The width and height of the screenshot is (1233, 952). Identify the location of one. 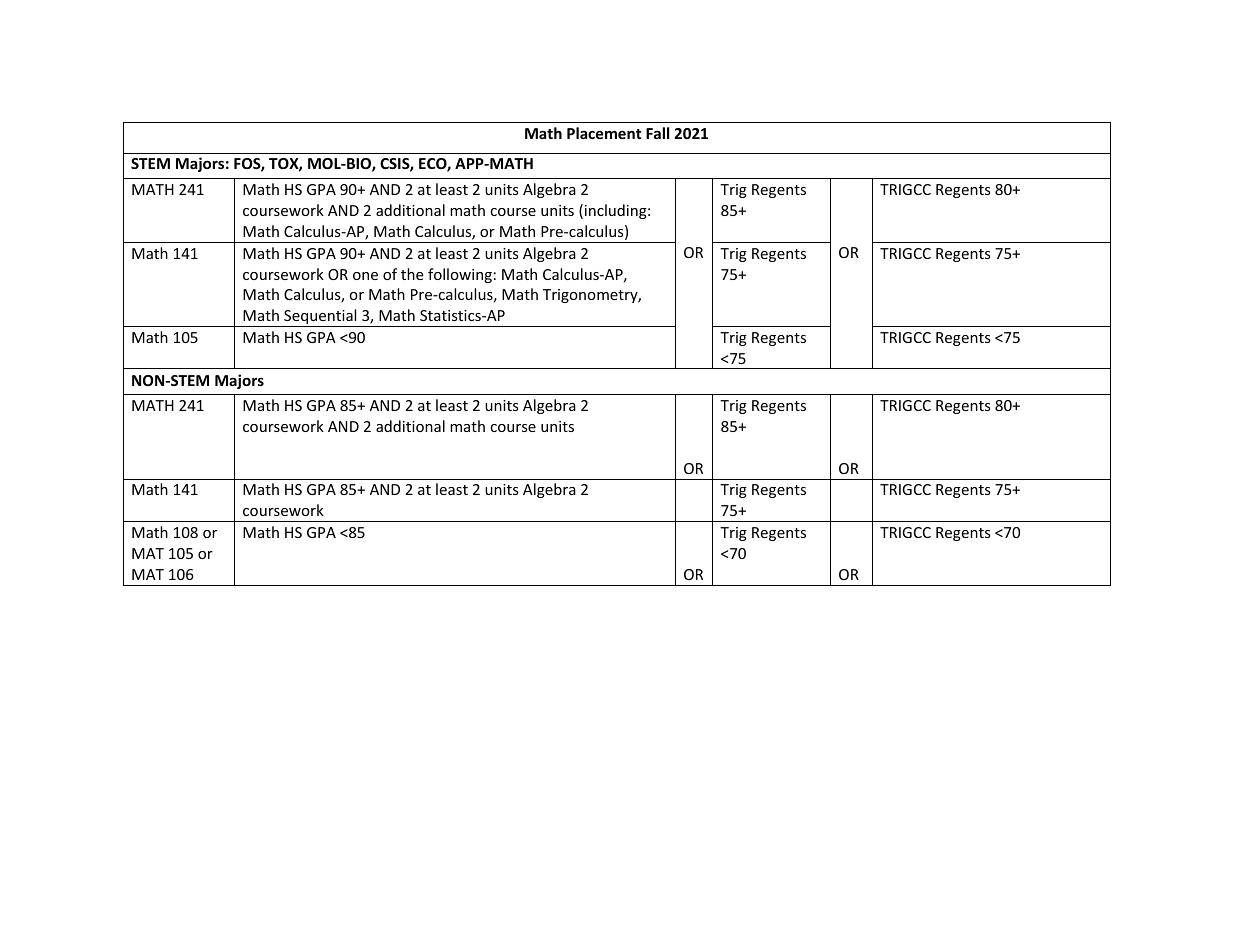
(365, 276).
